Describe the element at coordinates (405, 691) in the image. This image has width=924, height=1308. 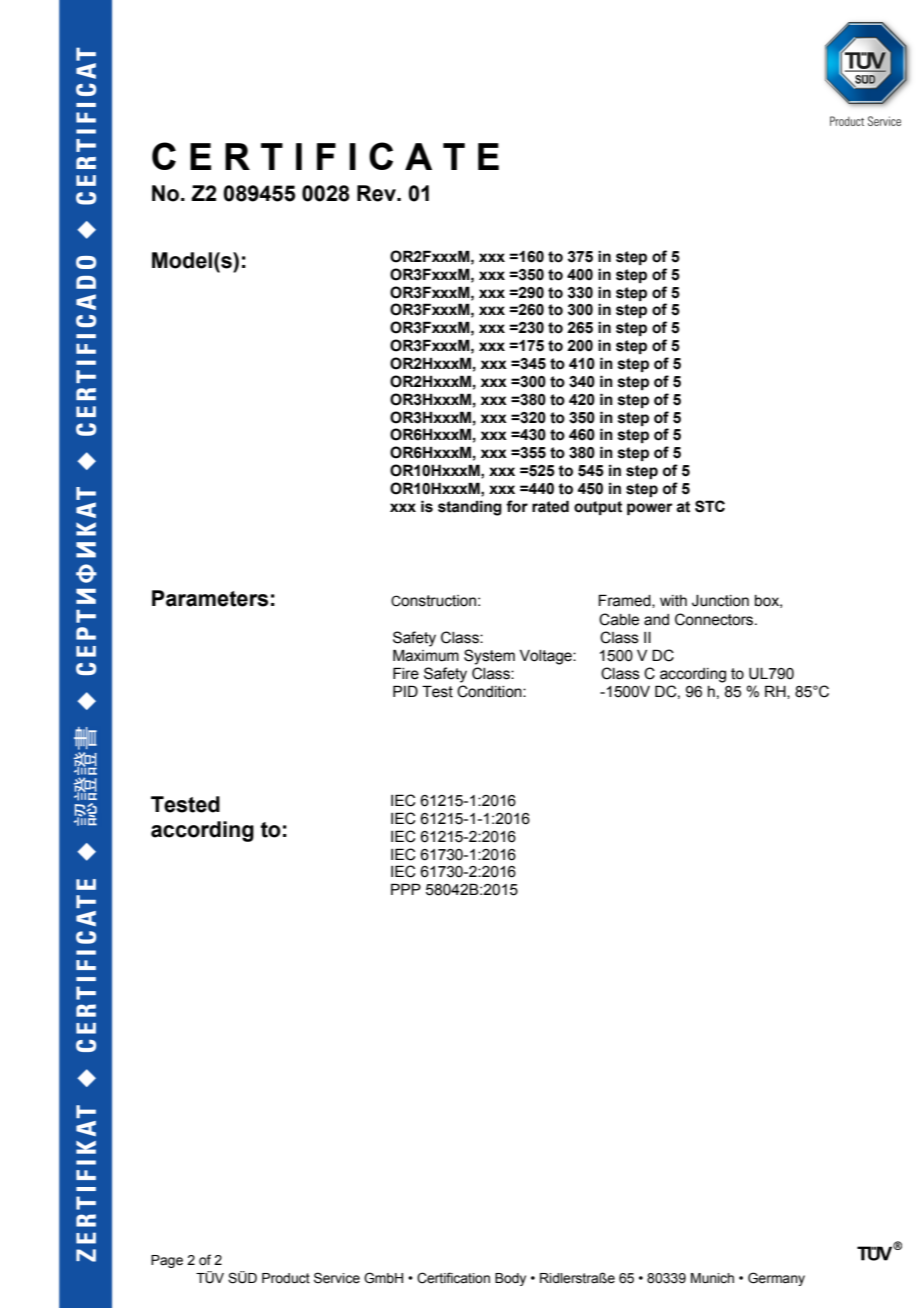
I see `PID` at that location.
